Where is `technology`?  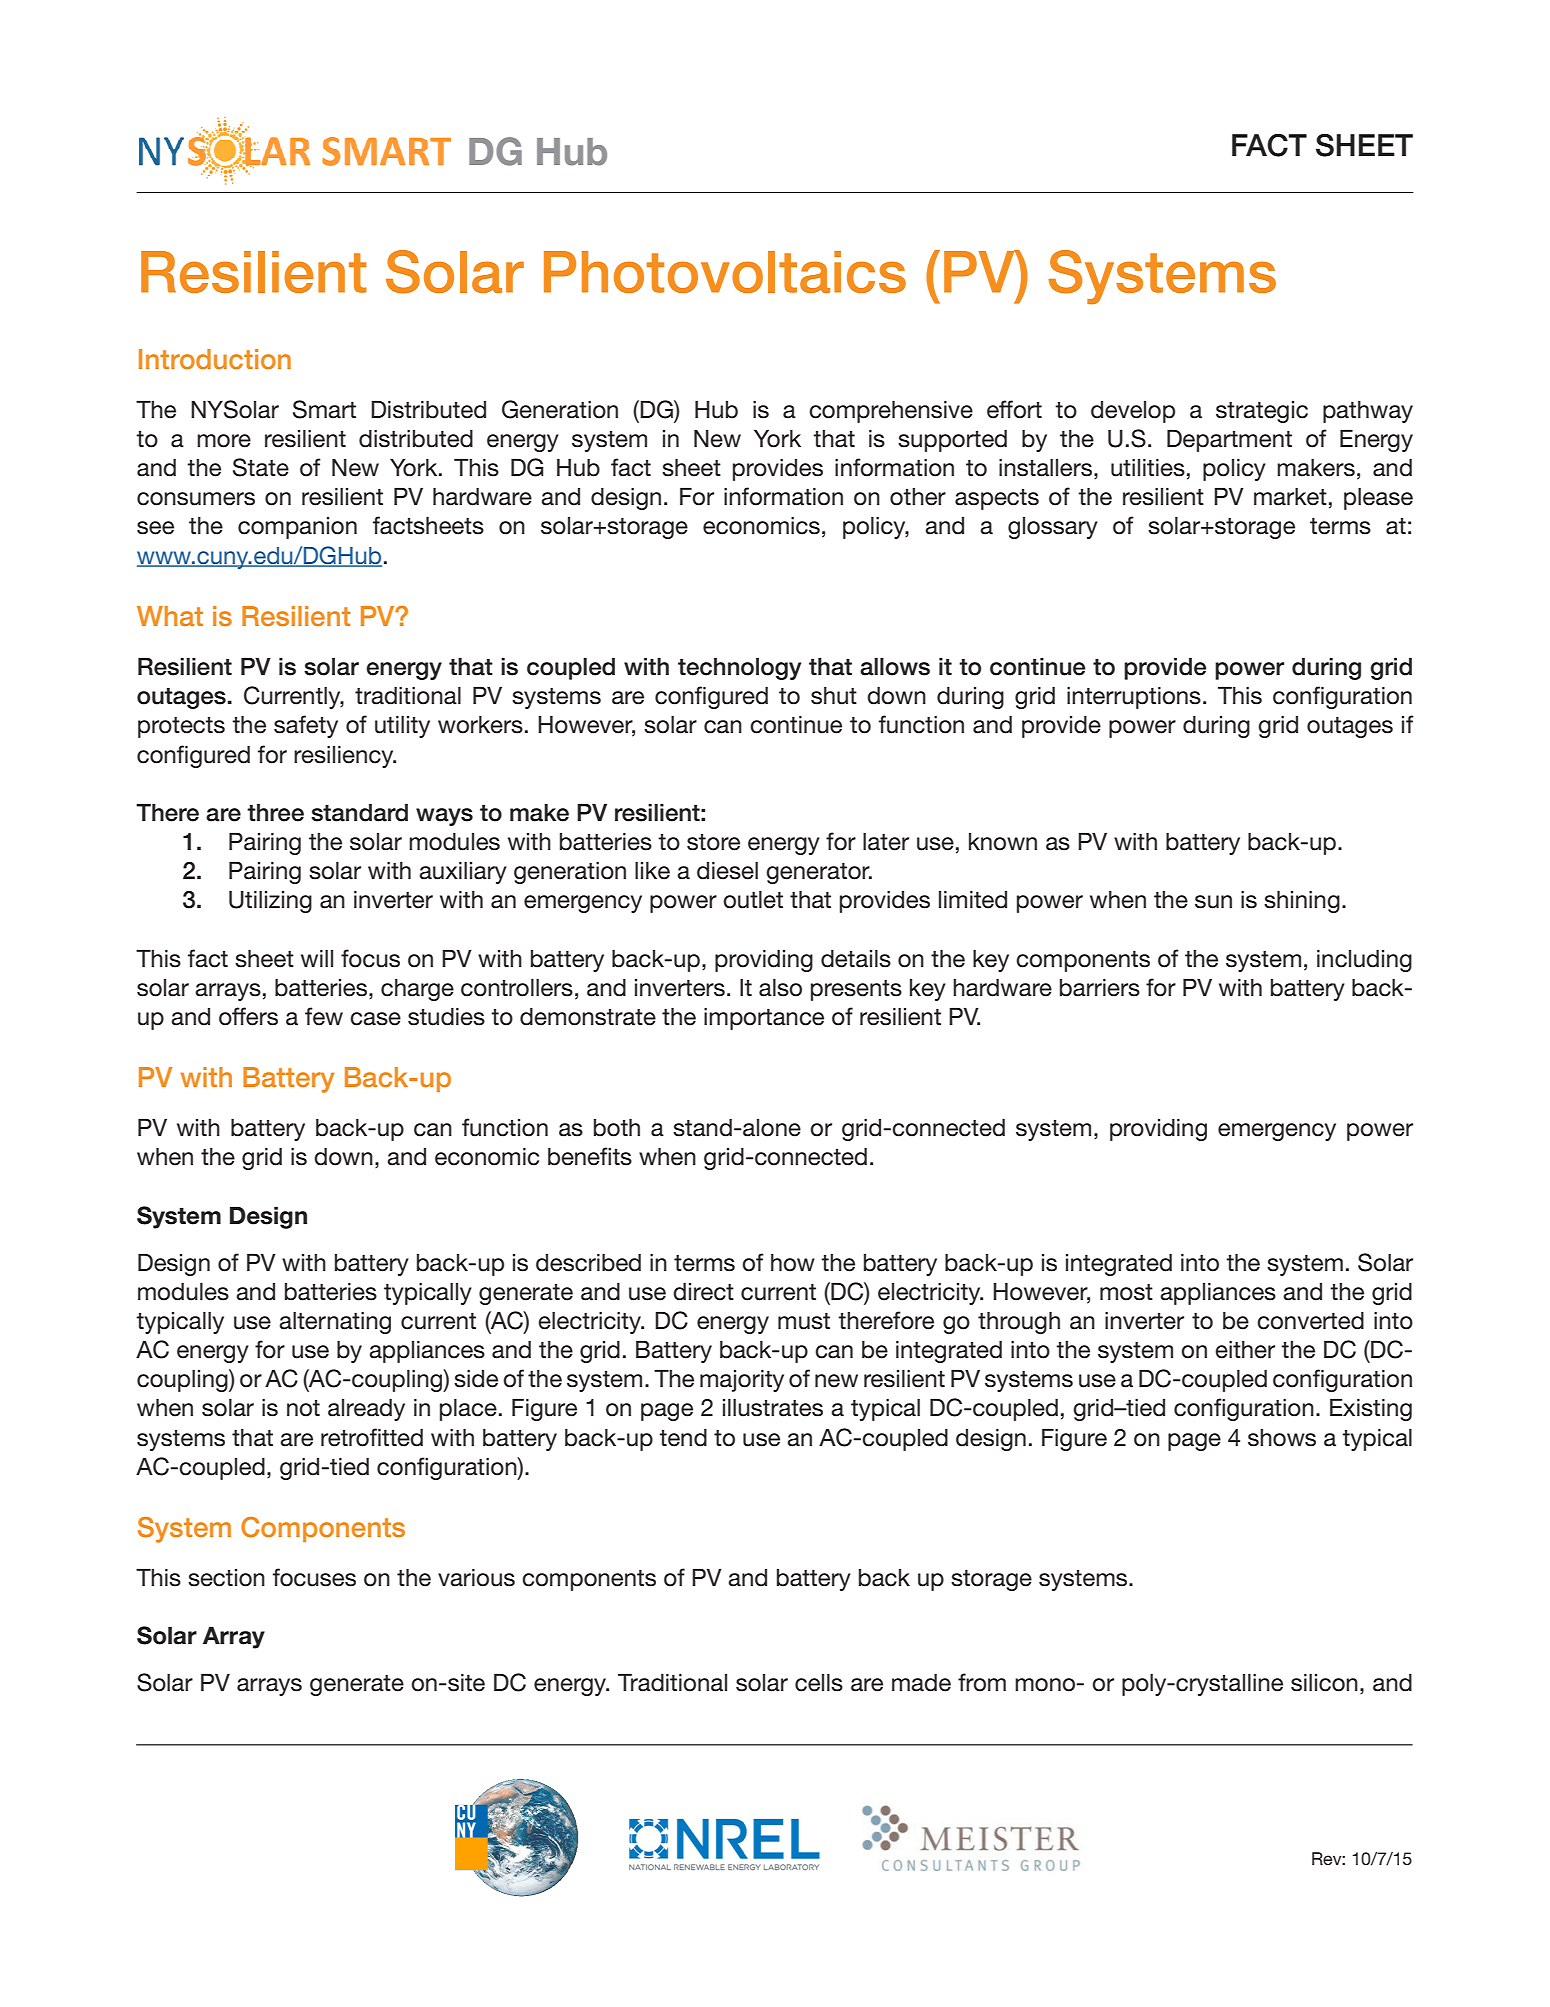
technology is located at coordinates (739, 668).
